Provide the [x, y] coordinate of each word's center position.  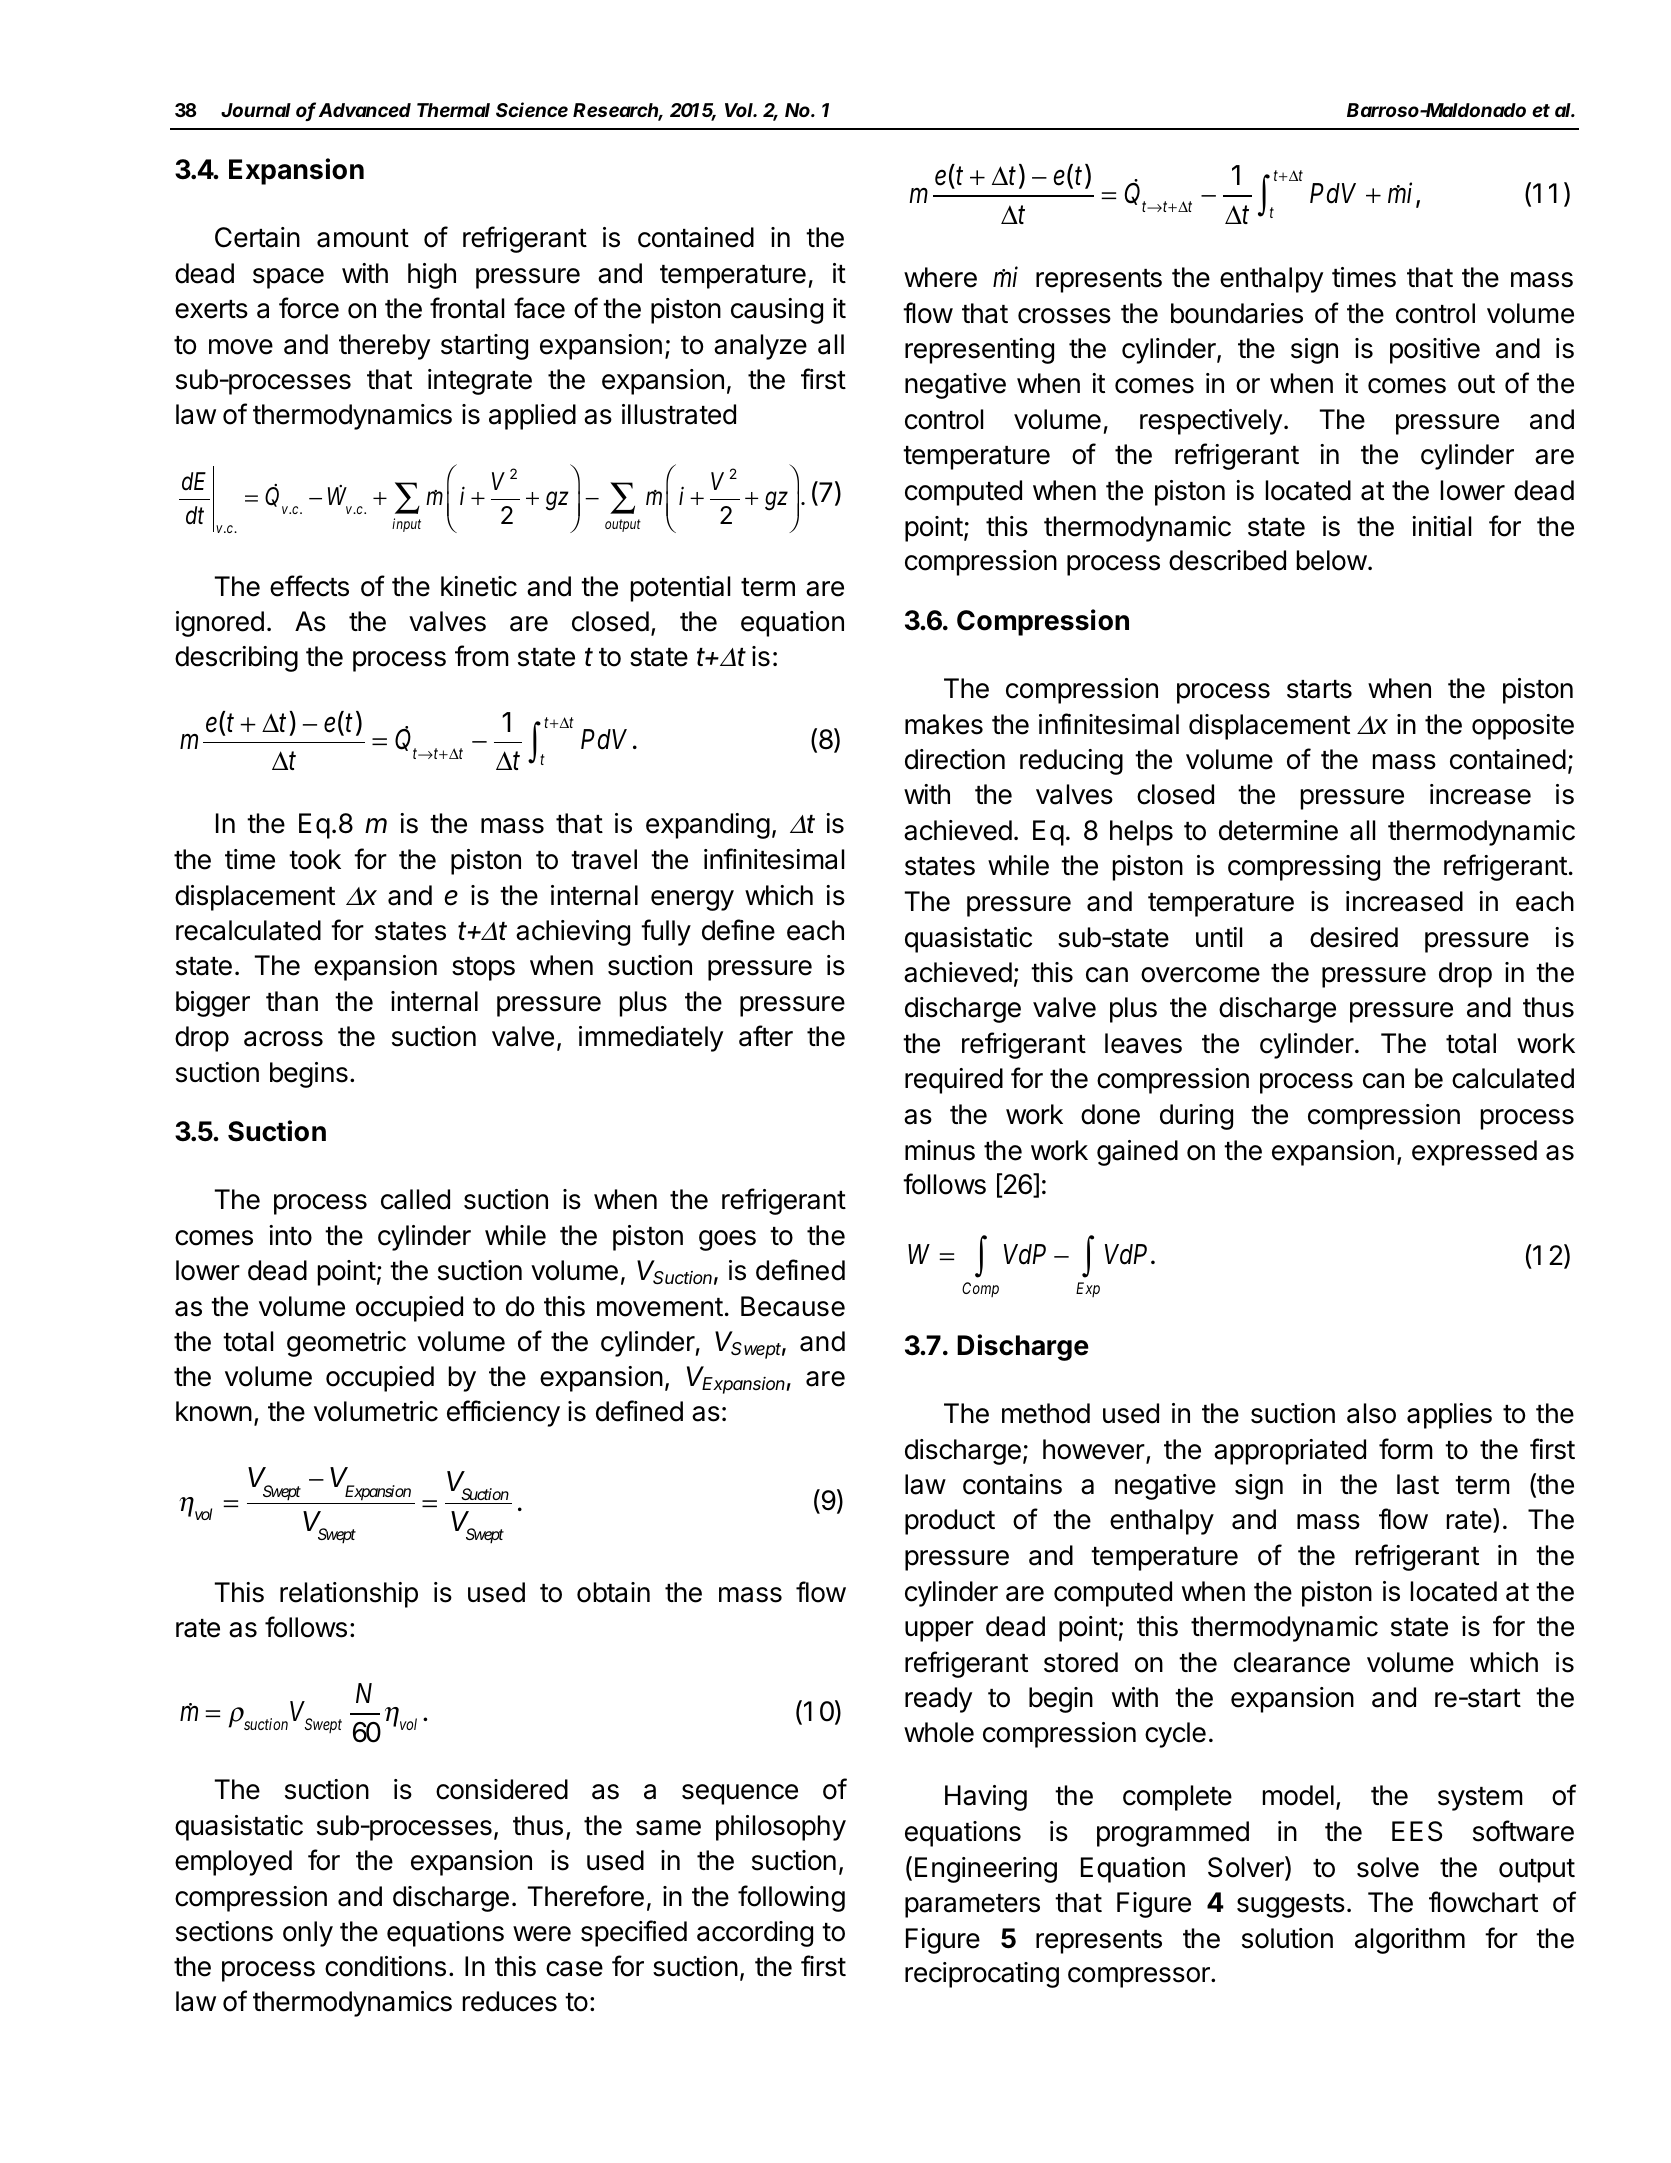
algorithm [1410, 1941]
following [791, 1898]
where [940, 277]
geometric [346, 1344]
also [1371, 1413]
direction [955, 759]
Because [793, 1306]
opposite [1523, 727]
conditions [385, 1966]
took [315, 859]
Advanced [365, 110]
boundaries [1237, 313]
